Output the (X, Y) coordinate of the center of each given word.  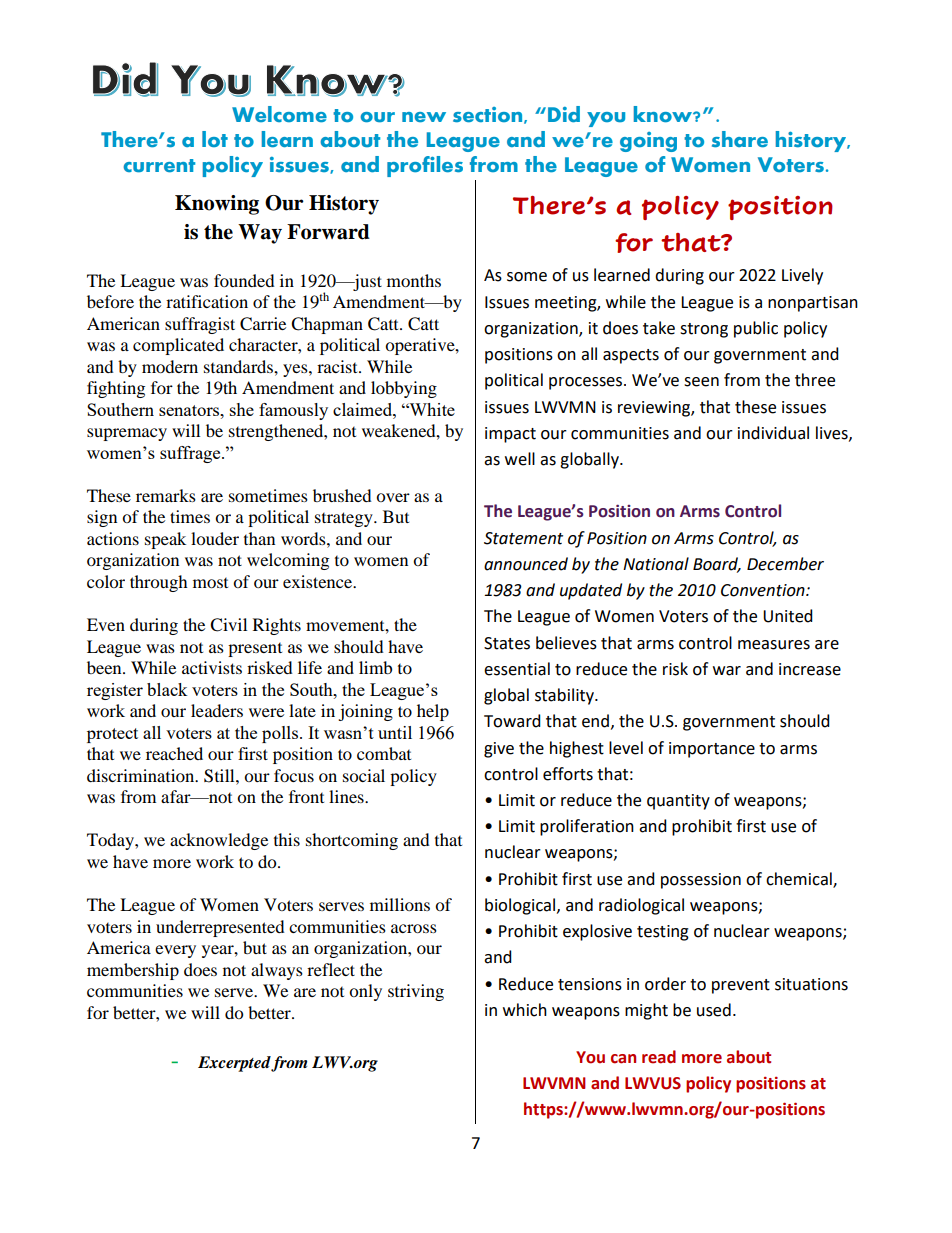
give (499, 750)
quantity (678, 802)
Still (220, 776)
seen (701, 382)
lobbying (404, 389)
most (210, 583)
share (740, 139)
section (489, 115)
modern (170, 366)
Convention (764, 590)
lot (215, 139)
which (525, 1010)
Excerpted (235, 1064)
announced (526, 564)
